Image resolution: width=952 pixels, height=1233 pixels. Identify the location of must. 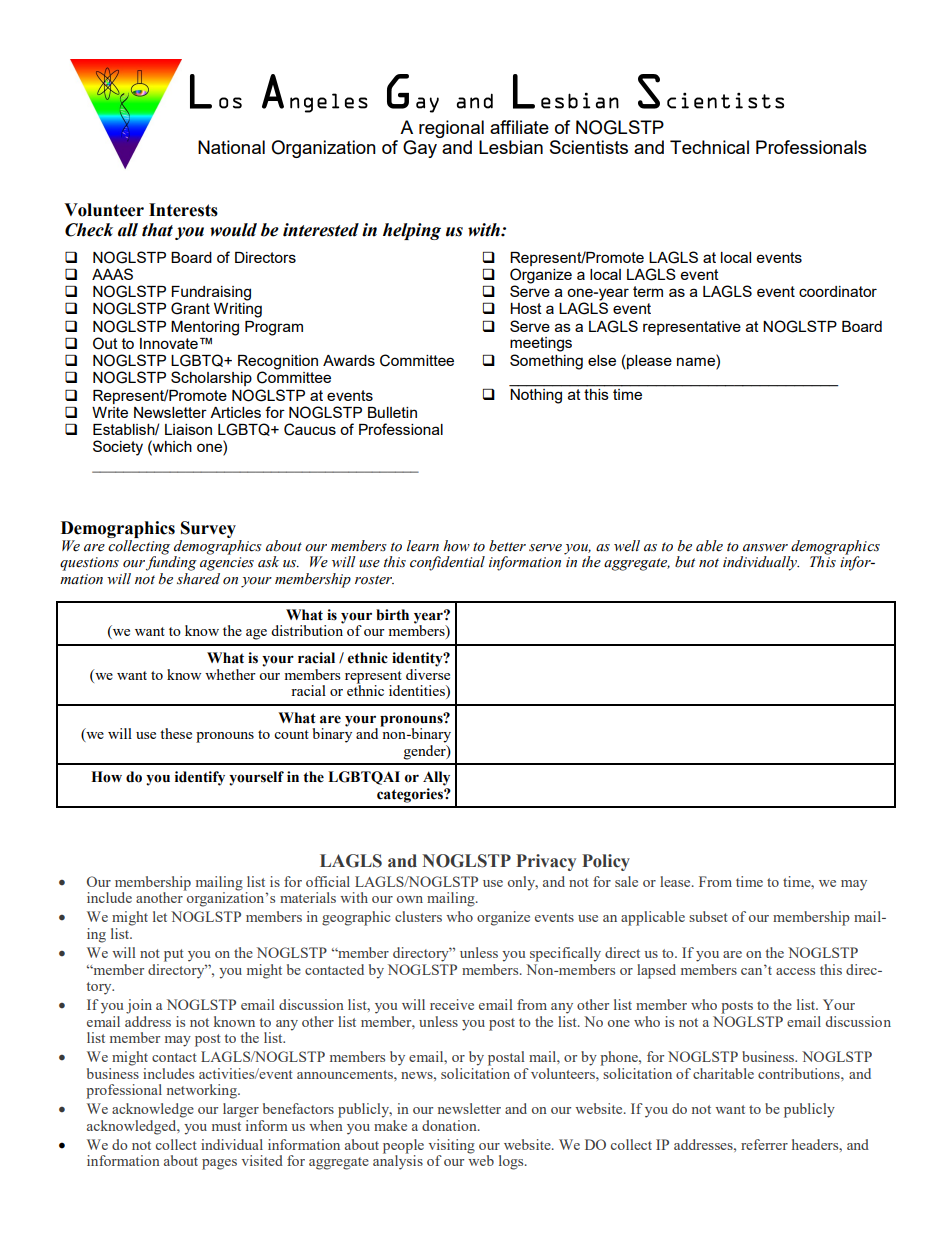
(226, 1126).
